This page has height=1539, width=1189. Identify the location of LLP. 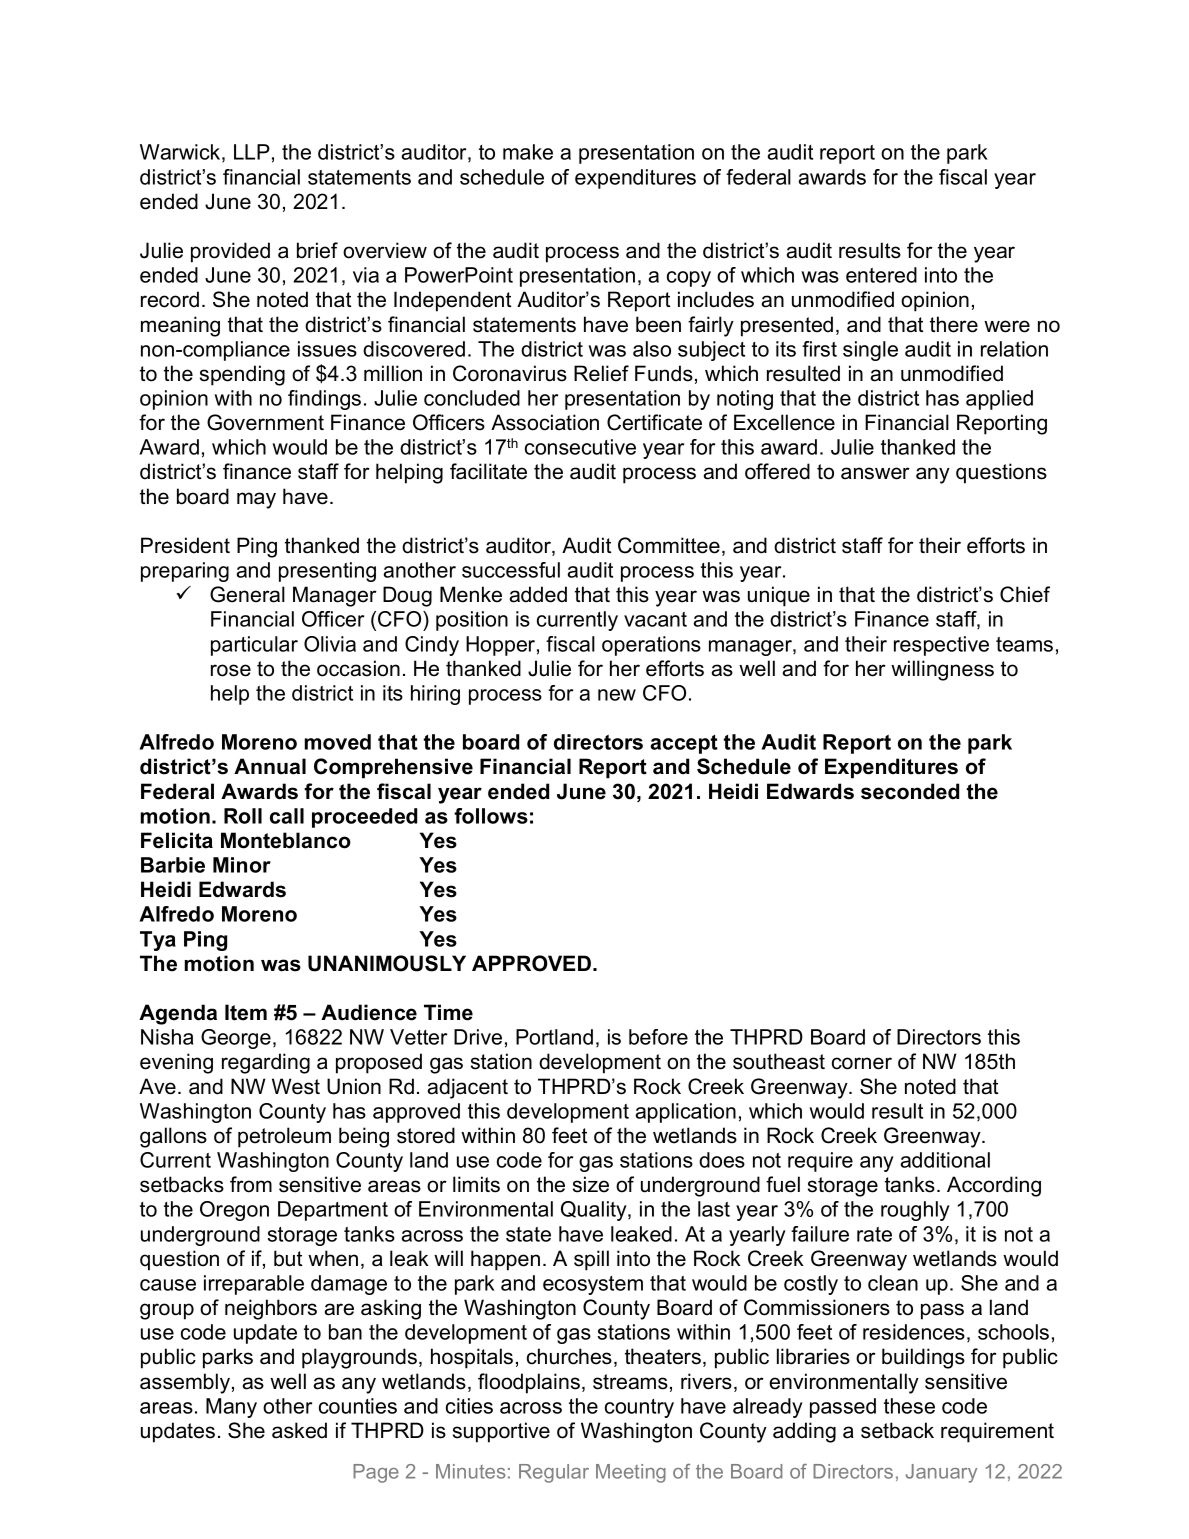
(252, 152).
